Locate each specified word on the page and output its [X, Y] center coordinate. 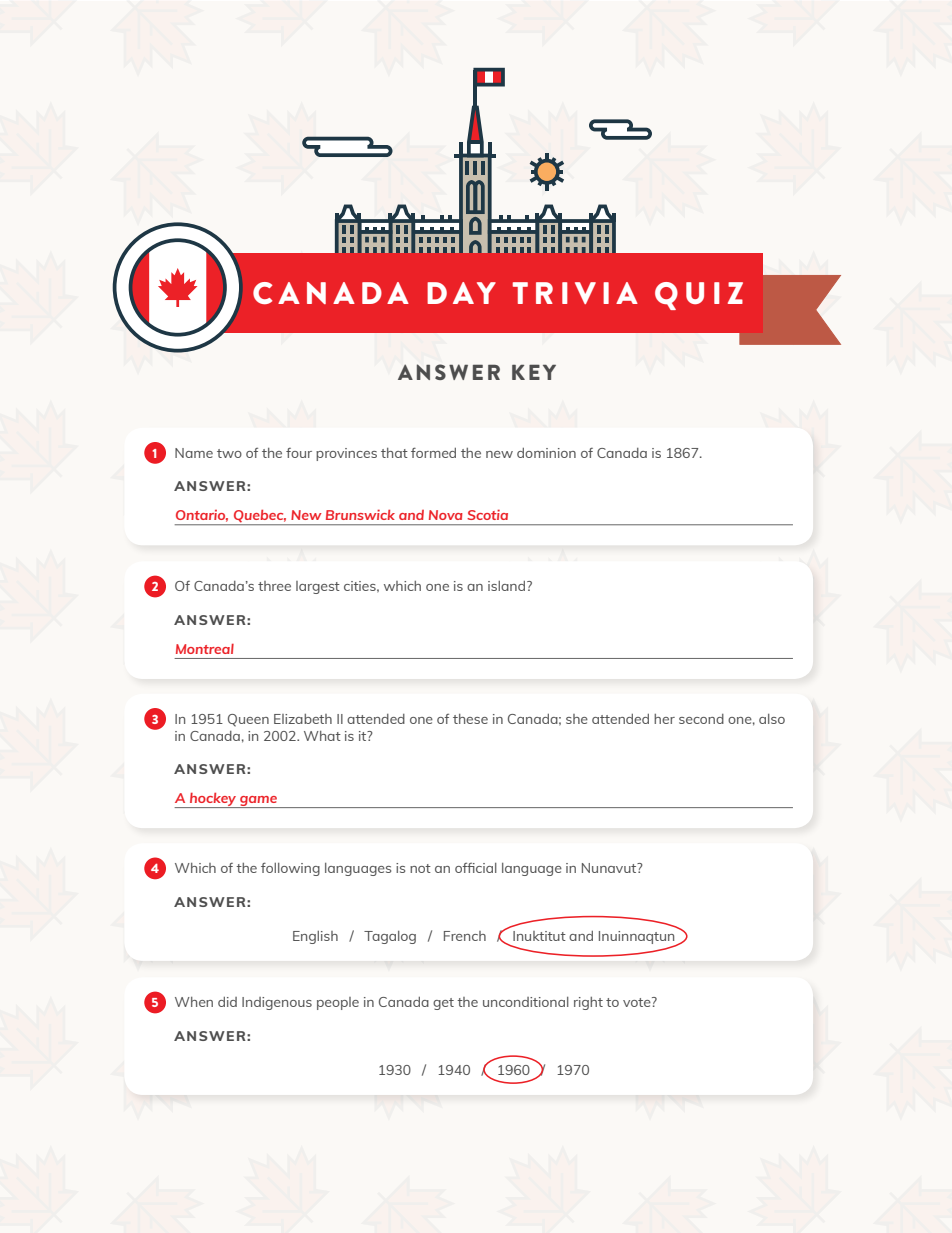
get [443, 1004]
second [701, 719]
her [664, 719]
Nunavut [610, 868]
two [229, 453]
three [274, 586]
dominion [546, 453]
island [506, 586]
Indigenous [277, 1003]
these [470, 719]
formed [433, 452]
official [476, 867]
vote [638, 1002]
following [290, 869]
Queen [248, 720]
